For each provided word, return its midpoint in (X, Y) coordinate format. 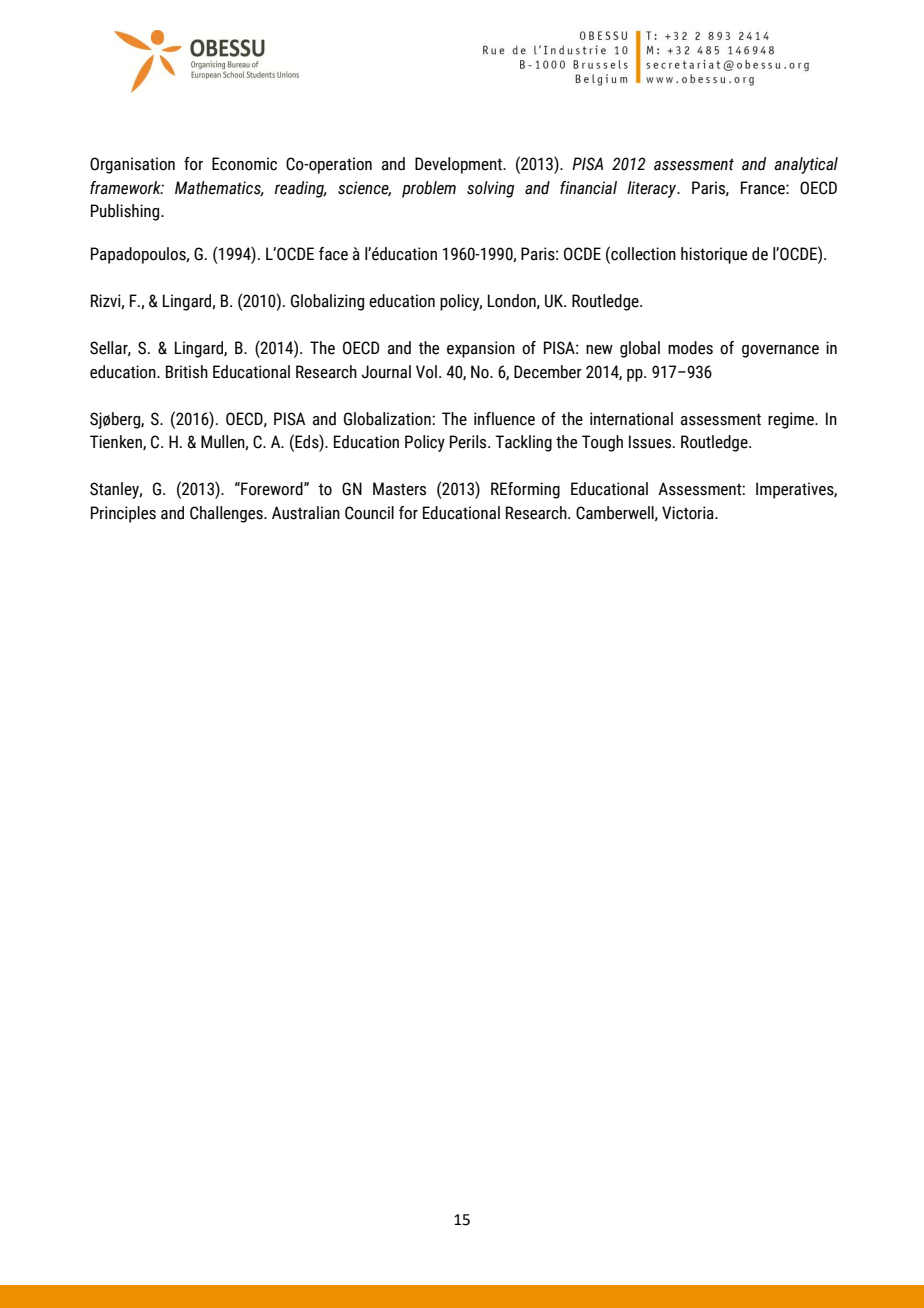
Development (459, 165)
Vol (426, 372)
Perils (469, 442)
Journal (386, 372)
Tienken (117, 442)
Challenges (227, 514)
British (187, 372)
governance (780, 351)
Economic (244, 164)
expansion (481, 349)
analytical (806, 165)
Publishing (126, 212)
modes (690, 348)
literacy (652, 189)
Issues (650, 442)
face (333, 254)
